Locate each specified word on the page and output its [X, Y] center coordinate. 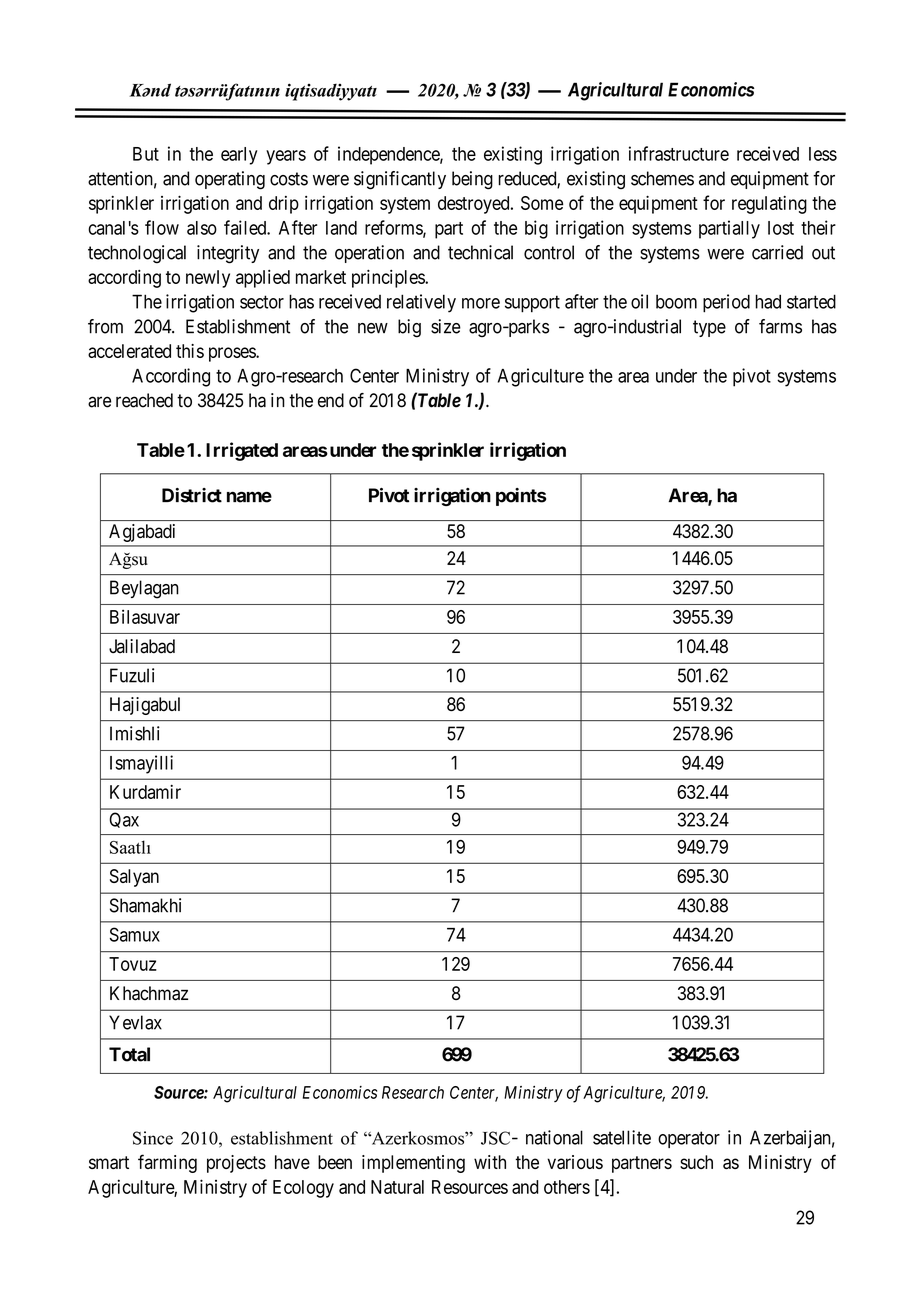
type [709, 328]
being [472, 180]
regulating [769, 205]
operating [230, 180]
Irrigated [242, 451]
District [192, 495]
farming [167, 1163]
